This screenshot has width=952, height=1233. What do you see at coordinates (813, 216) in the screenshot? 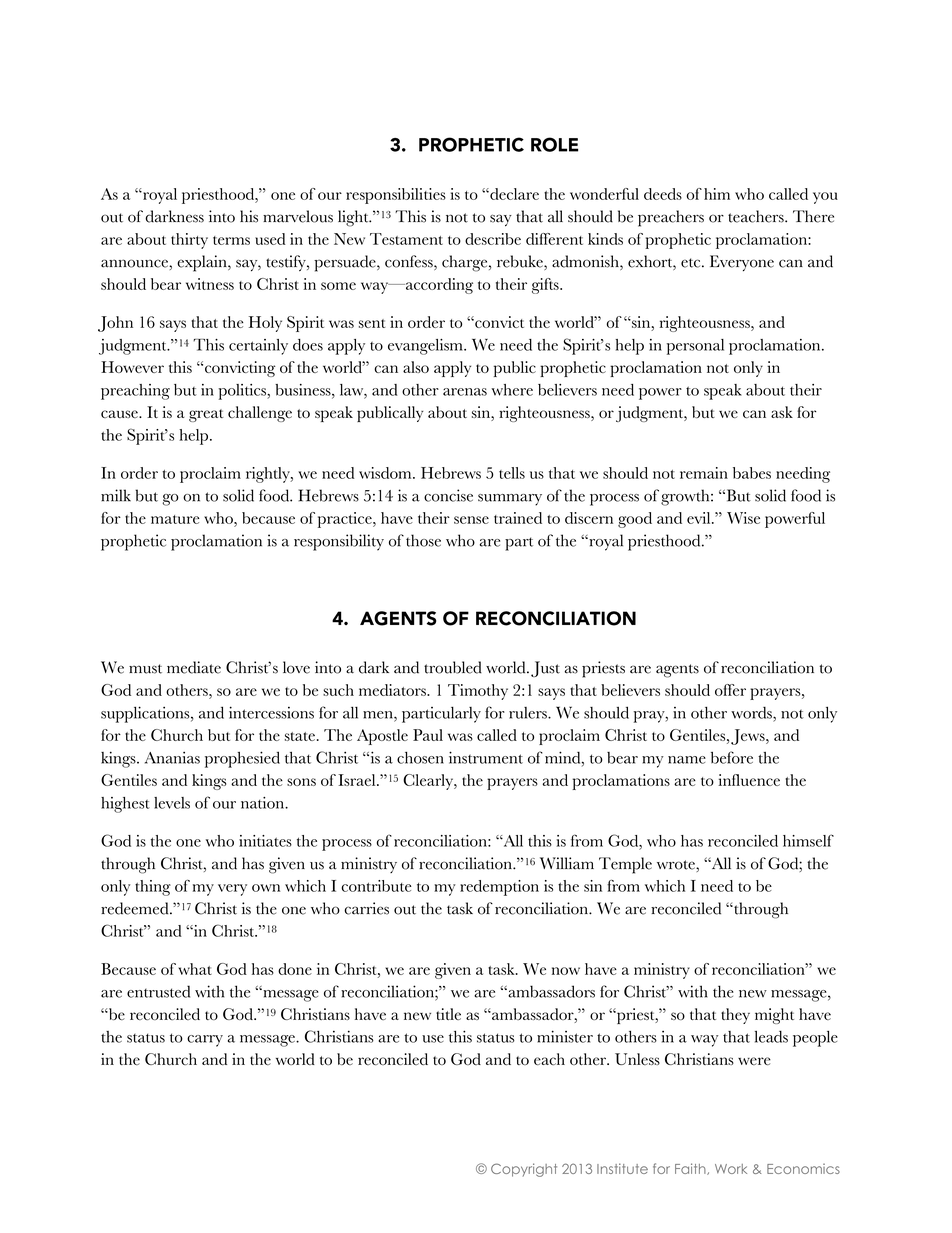
I see `There` at bounding box center [813, 216].
